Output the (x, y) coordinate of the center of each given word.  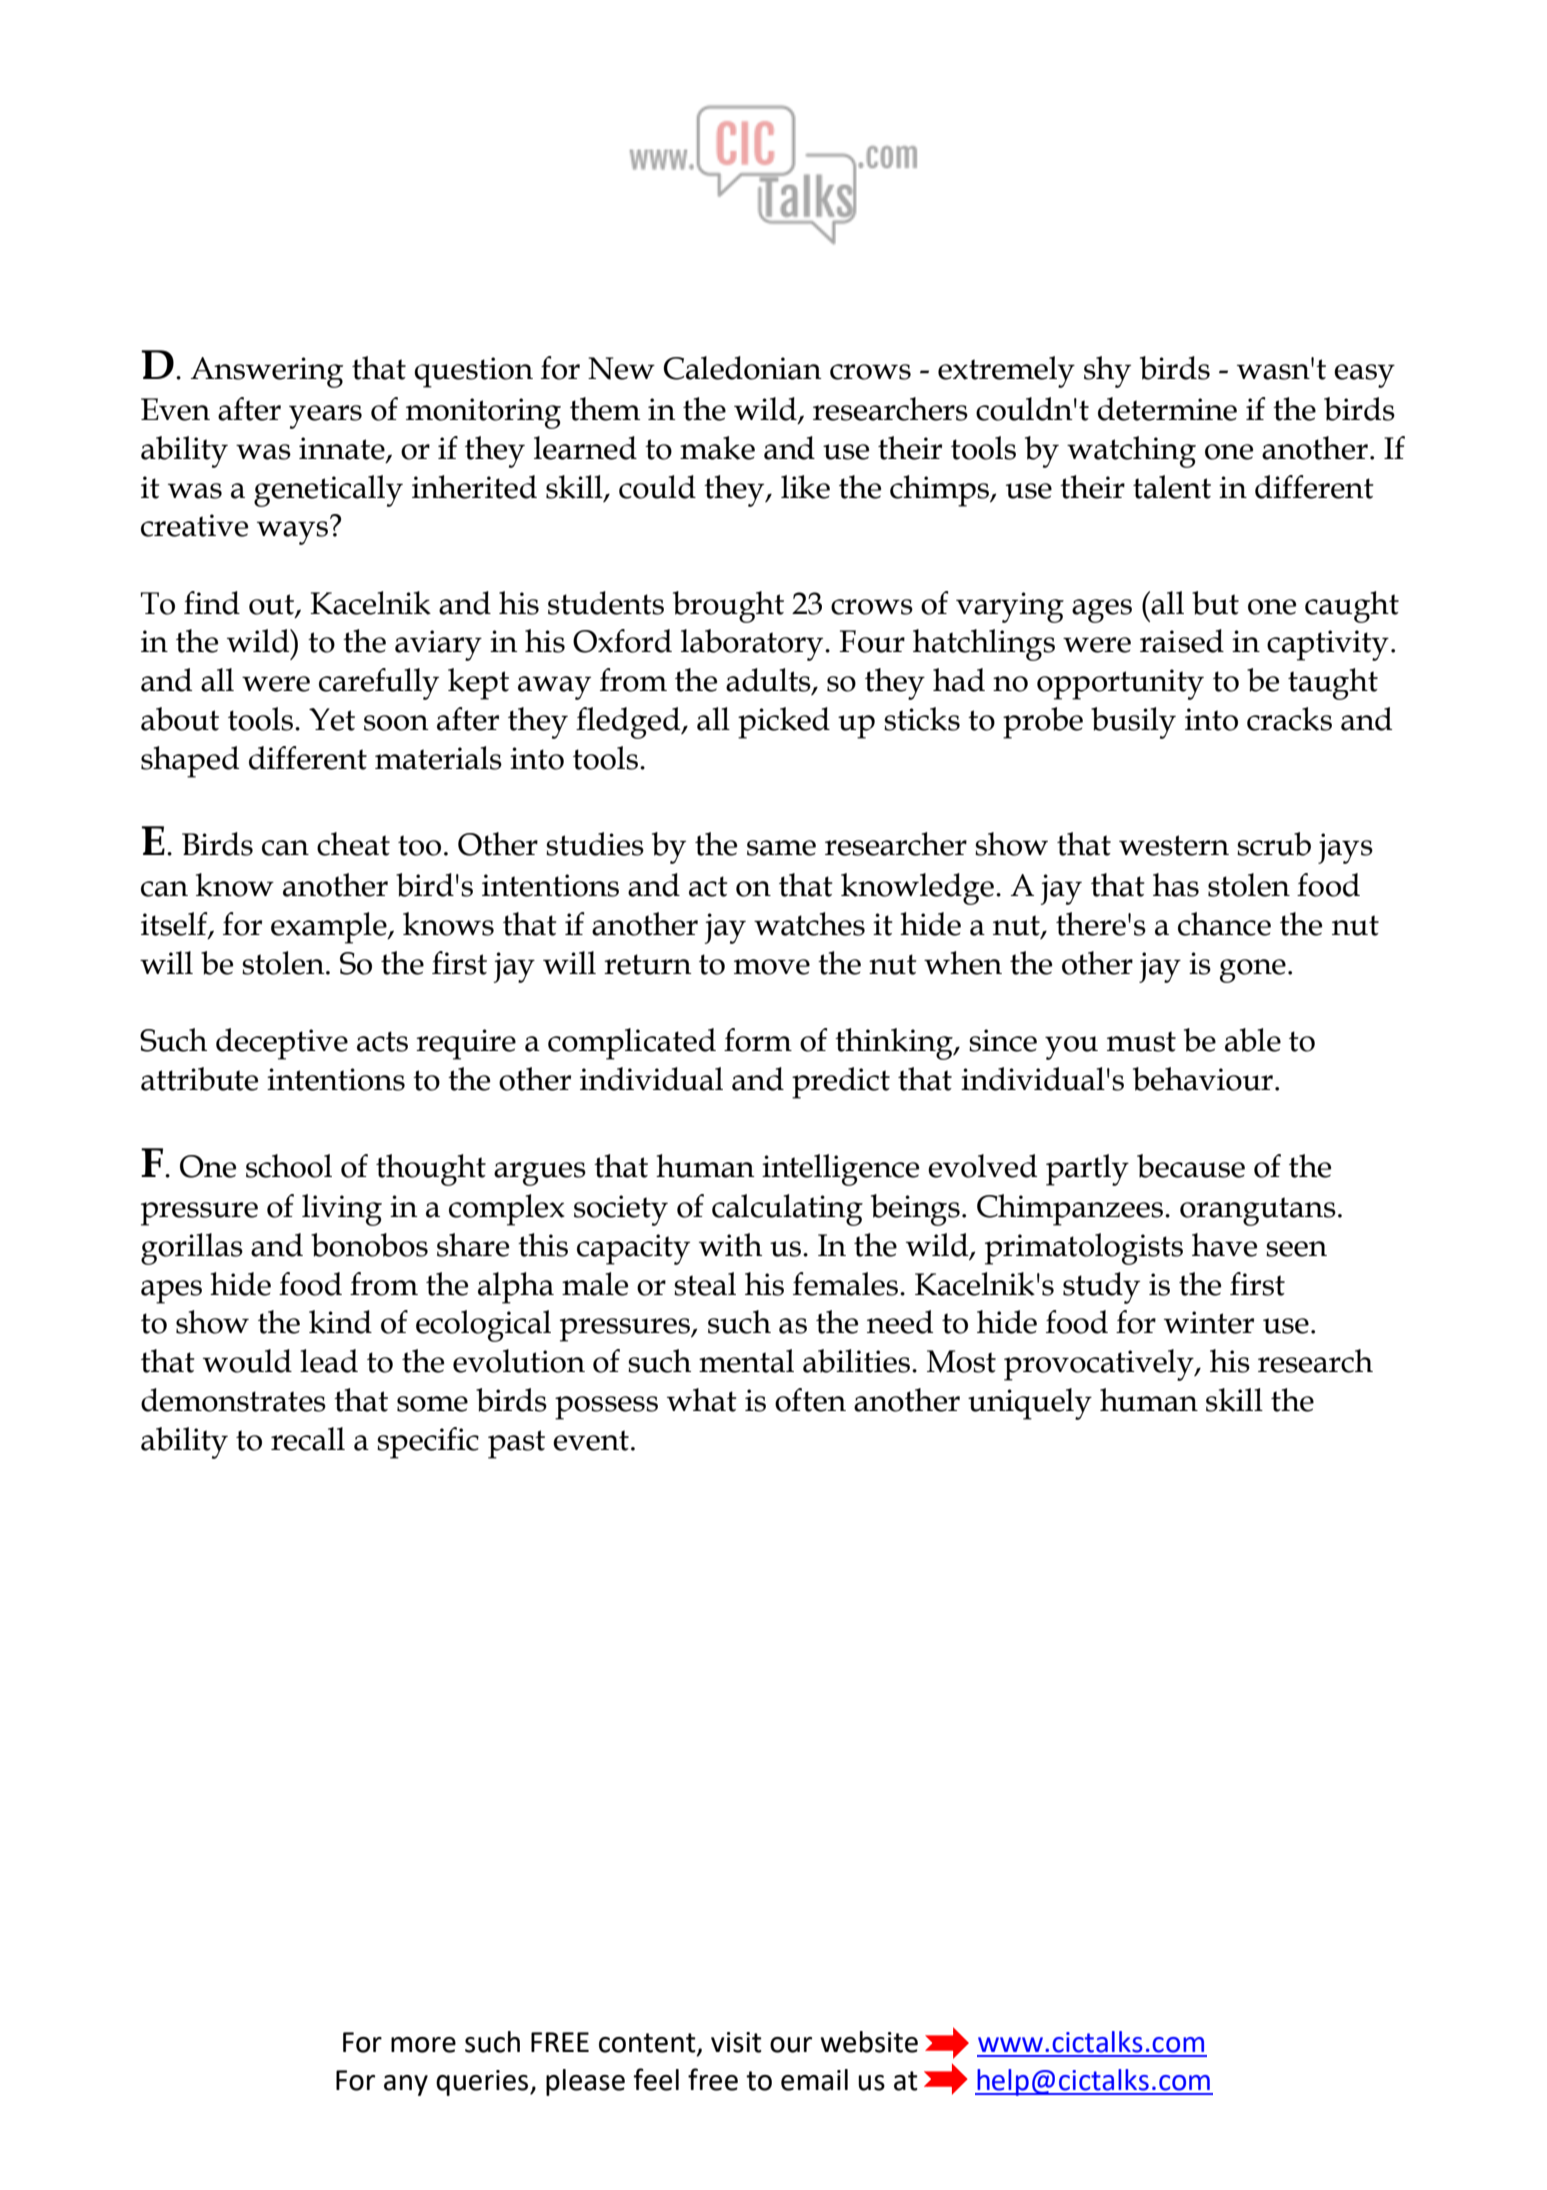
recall (308, 1439)
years (325, 417)
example (330, 928)
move (772, 967)
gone (1253, 971)
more (423, 2045)
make (717, 448)
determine (1167, 409)
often (810, 1400)
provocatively (1100, 1365)
